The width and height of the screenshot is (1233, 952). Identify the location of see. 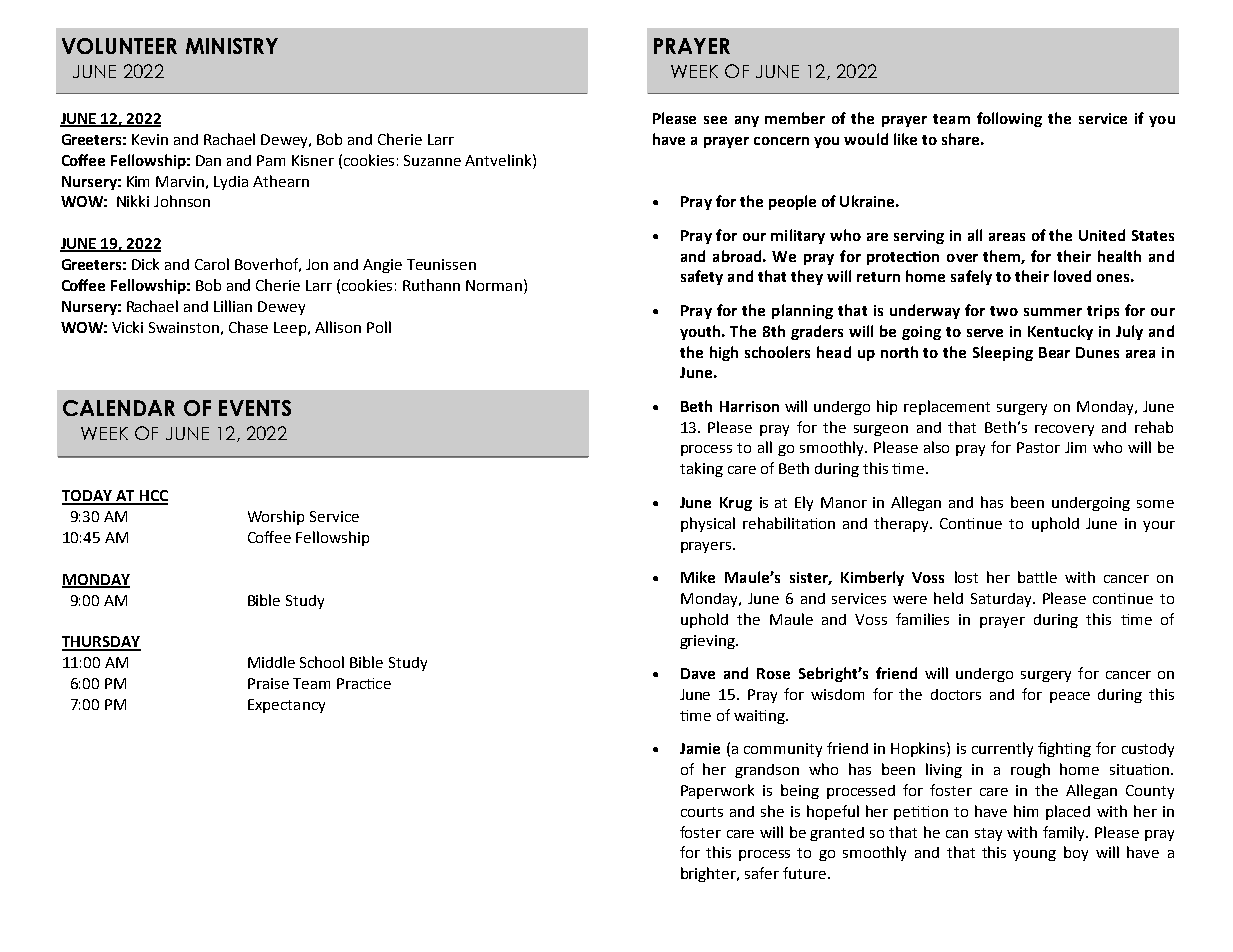
(715, 120).
